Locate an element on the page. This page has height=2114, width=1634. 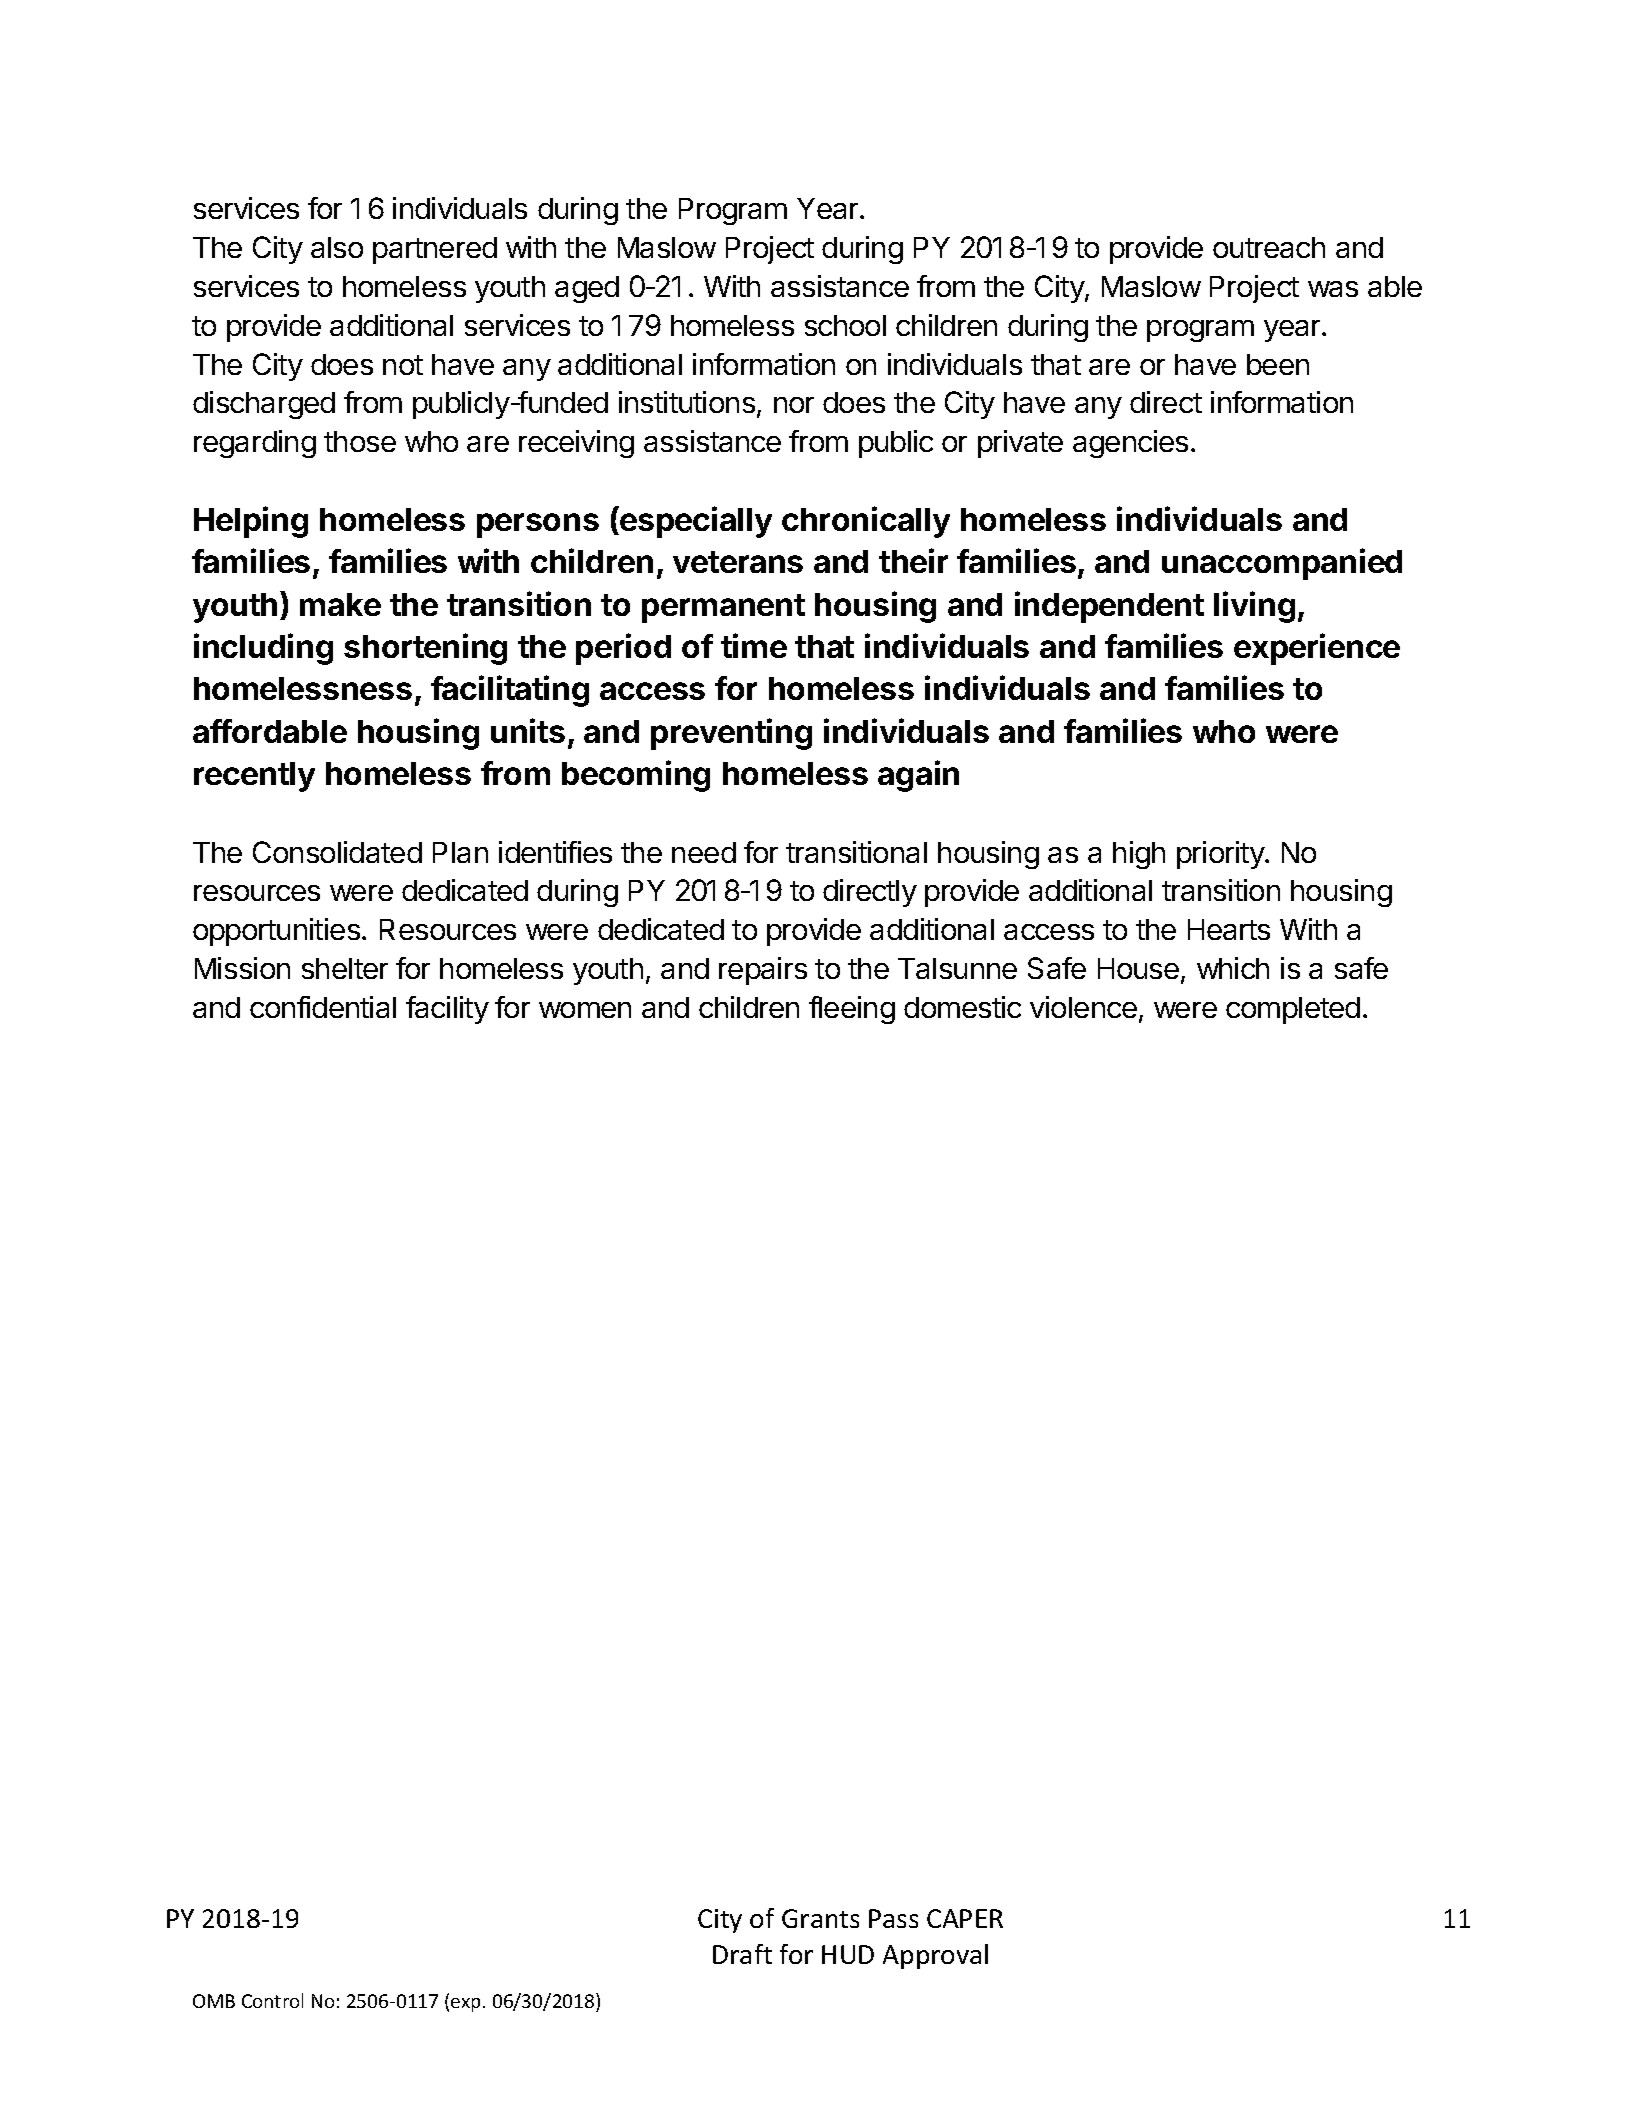
also is located at coordinates (337, 247).
